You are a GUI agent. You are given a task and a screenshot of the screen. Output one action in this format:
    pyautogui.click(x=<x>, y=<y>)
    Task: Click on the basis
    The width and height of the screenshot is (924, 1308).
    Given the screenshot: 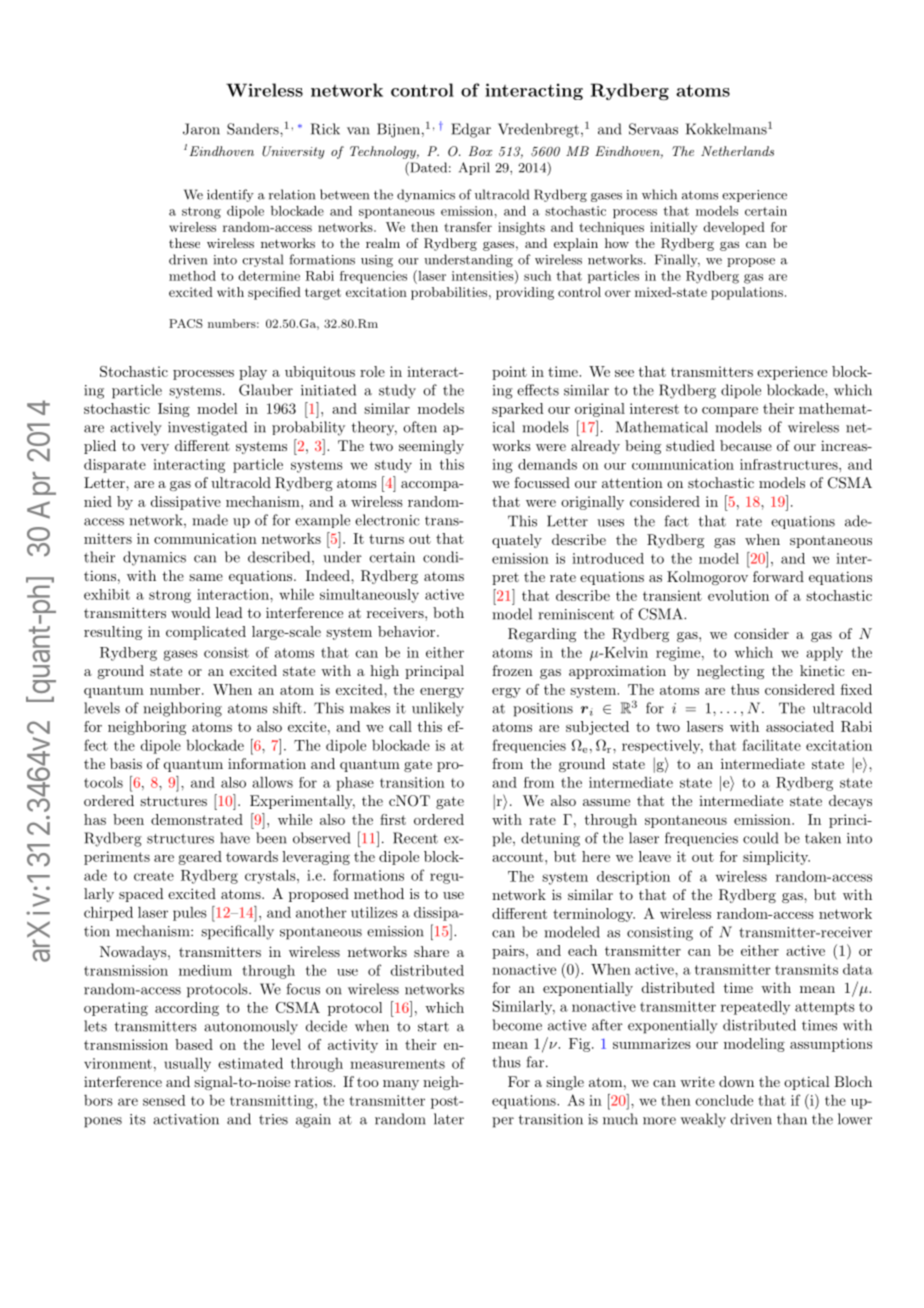 What is the action you would take?
    pyautogui.click(x=126, y=763)
